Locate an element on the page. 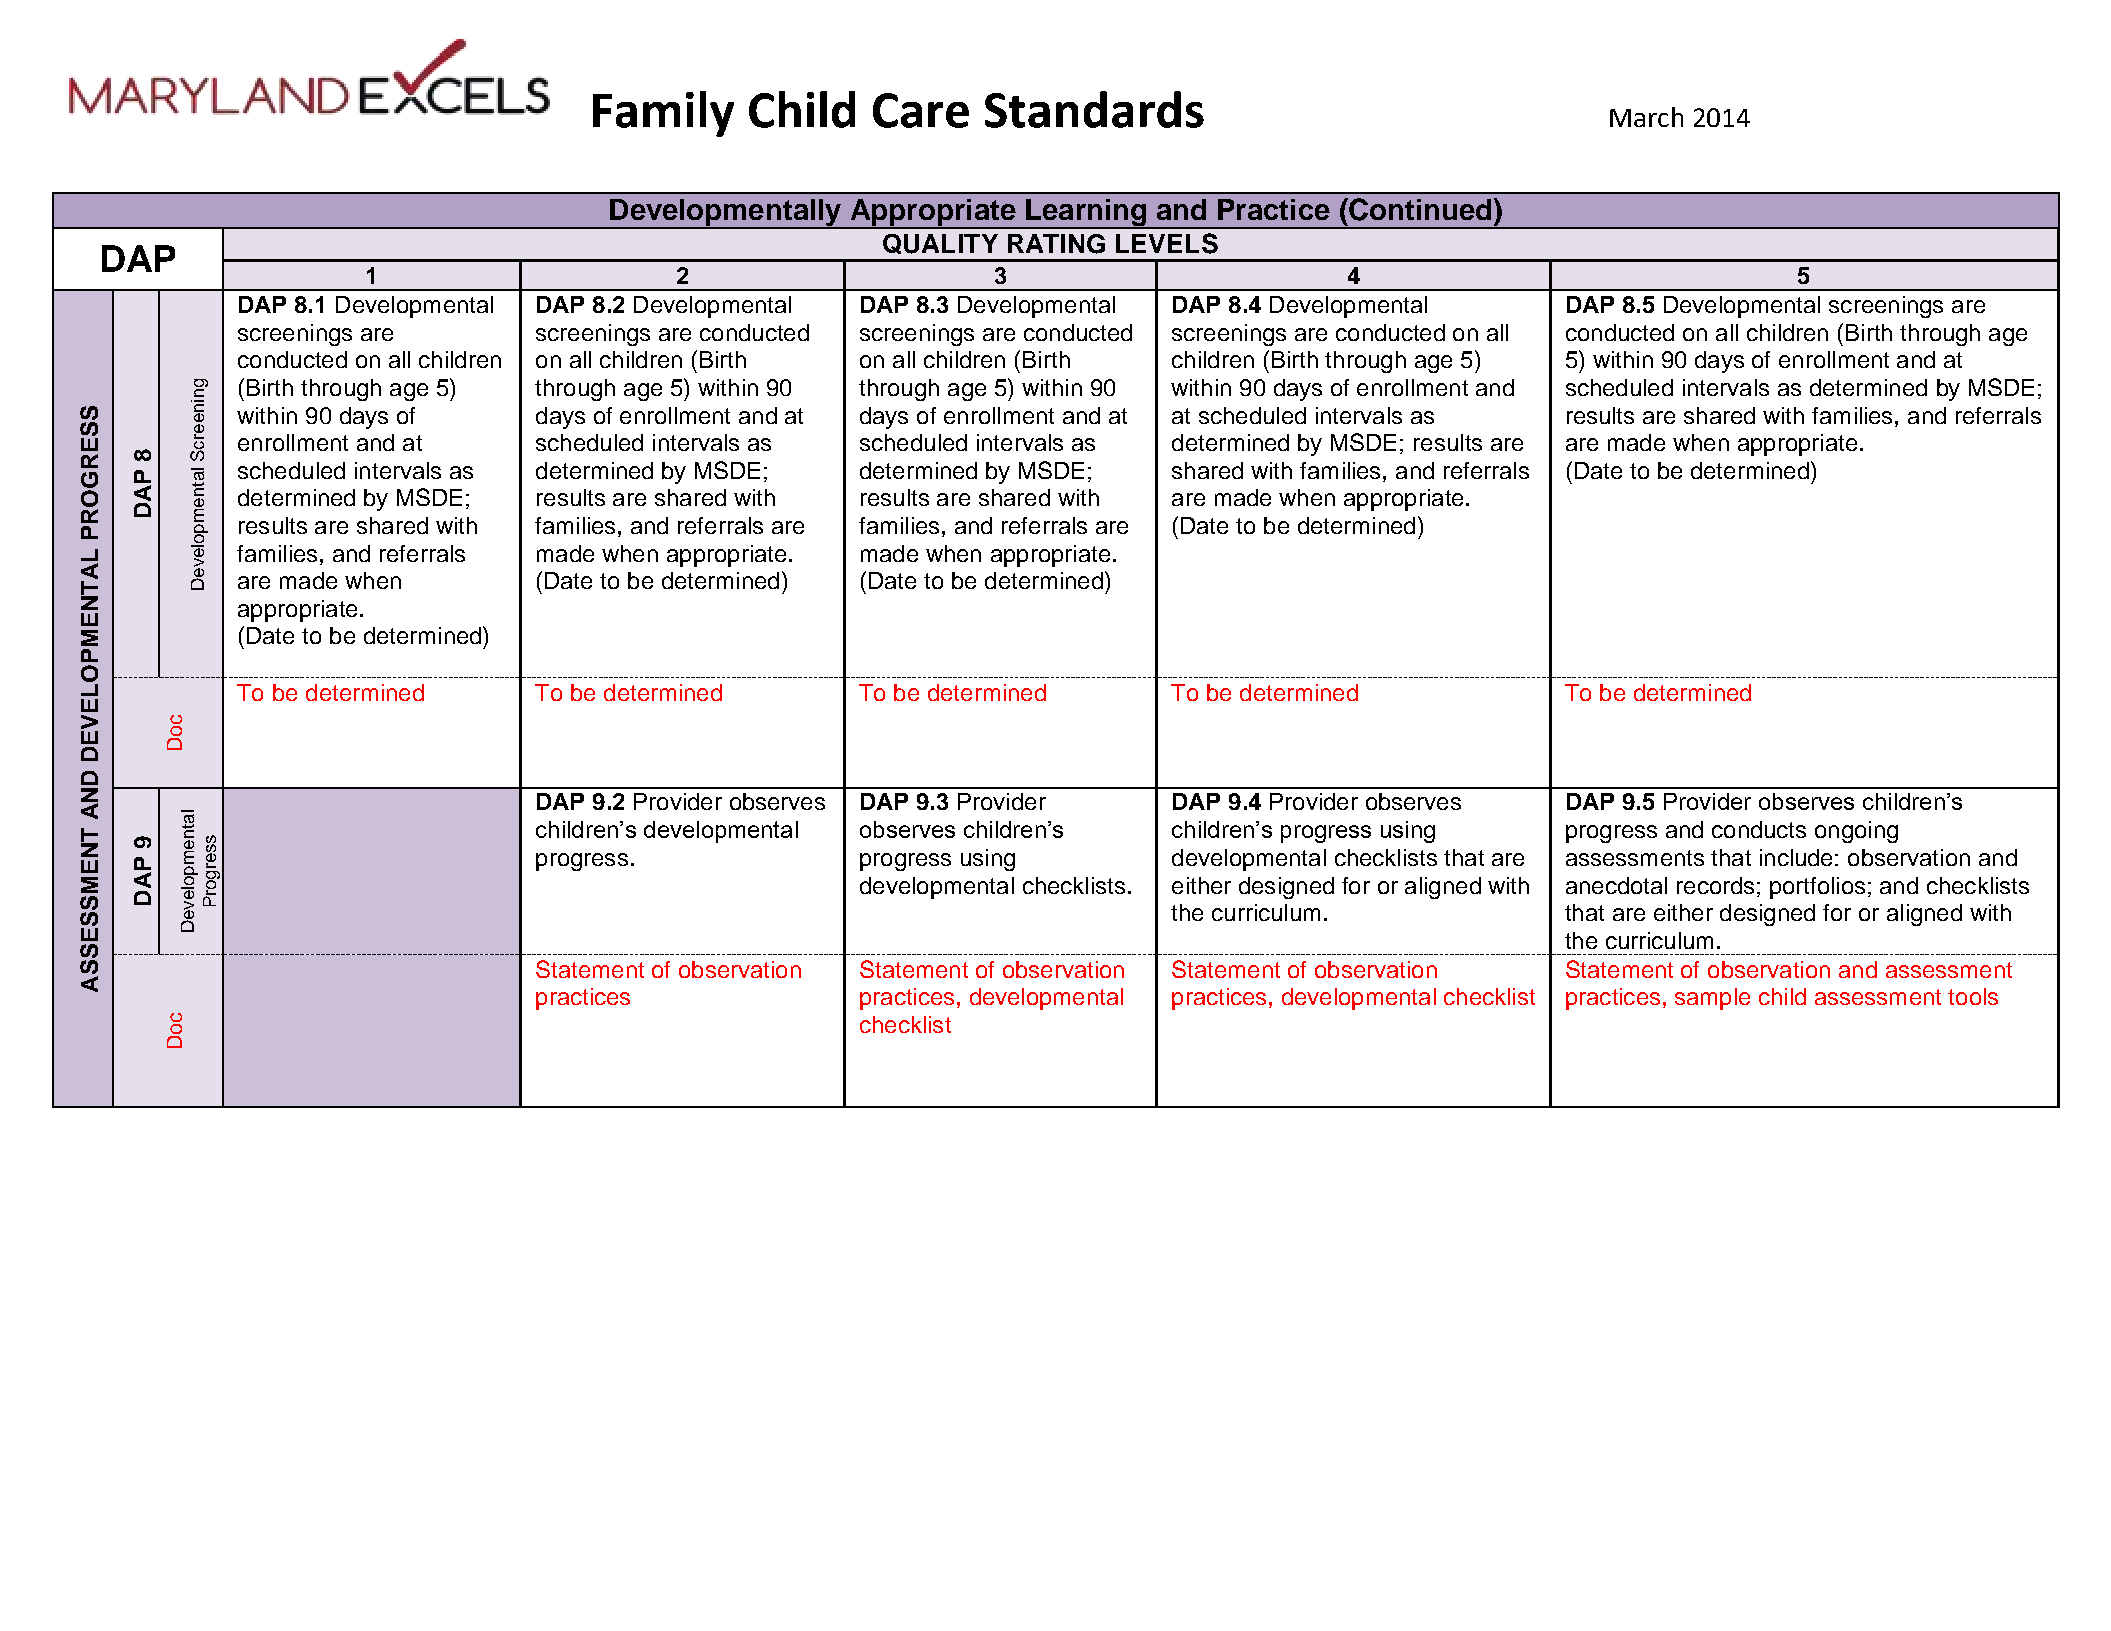 The height and width of the page is (1631, 2111). ongoing is located at coordinates (1856, 832).
